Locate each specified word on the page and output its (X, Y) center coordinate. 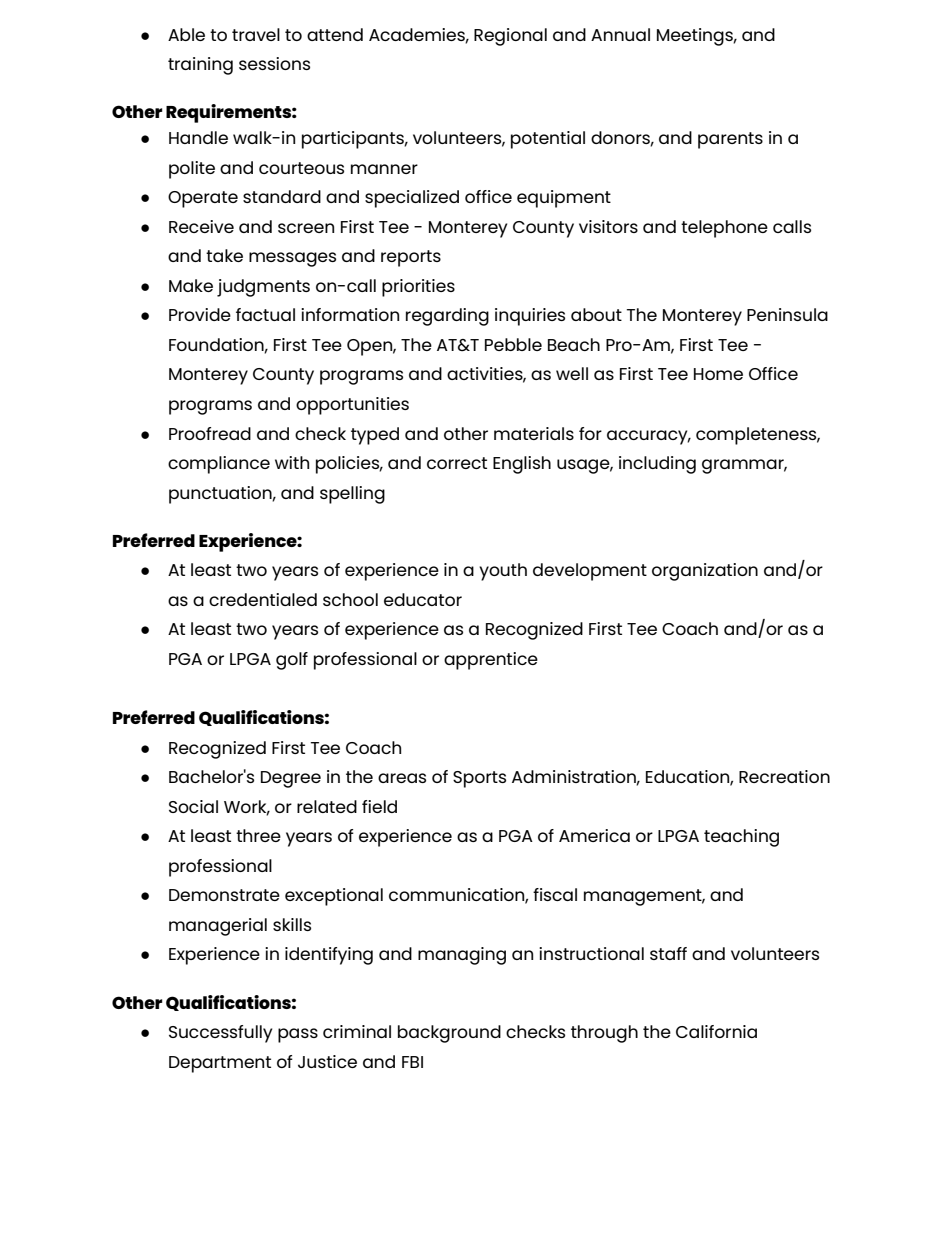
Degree (291, 779)
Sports (479, 779)
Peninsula (787, 314)
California (716, 1031)
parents (730, 140)
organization (705, 572)
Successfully (220, 1034)
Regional (510, 37)
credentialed (263, 599)
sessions (274, 63)
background (449, 1034)
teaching (741, 838)
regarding (447, 317)
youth (503, 572)
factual (265, 314)
